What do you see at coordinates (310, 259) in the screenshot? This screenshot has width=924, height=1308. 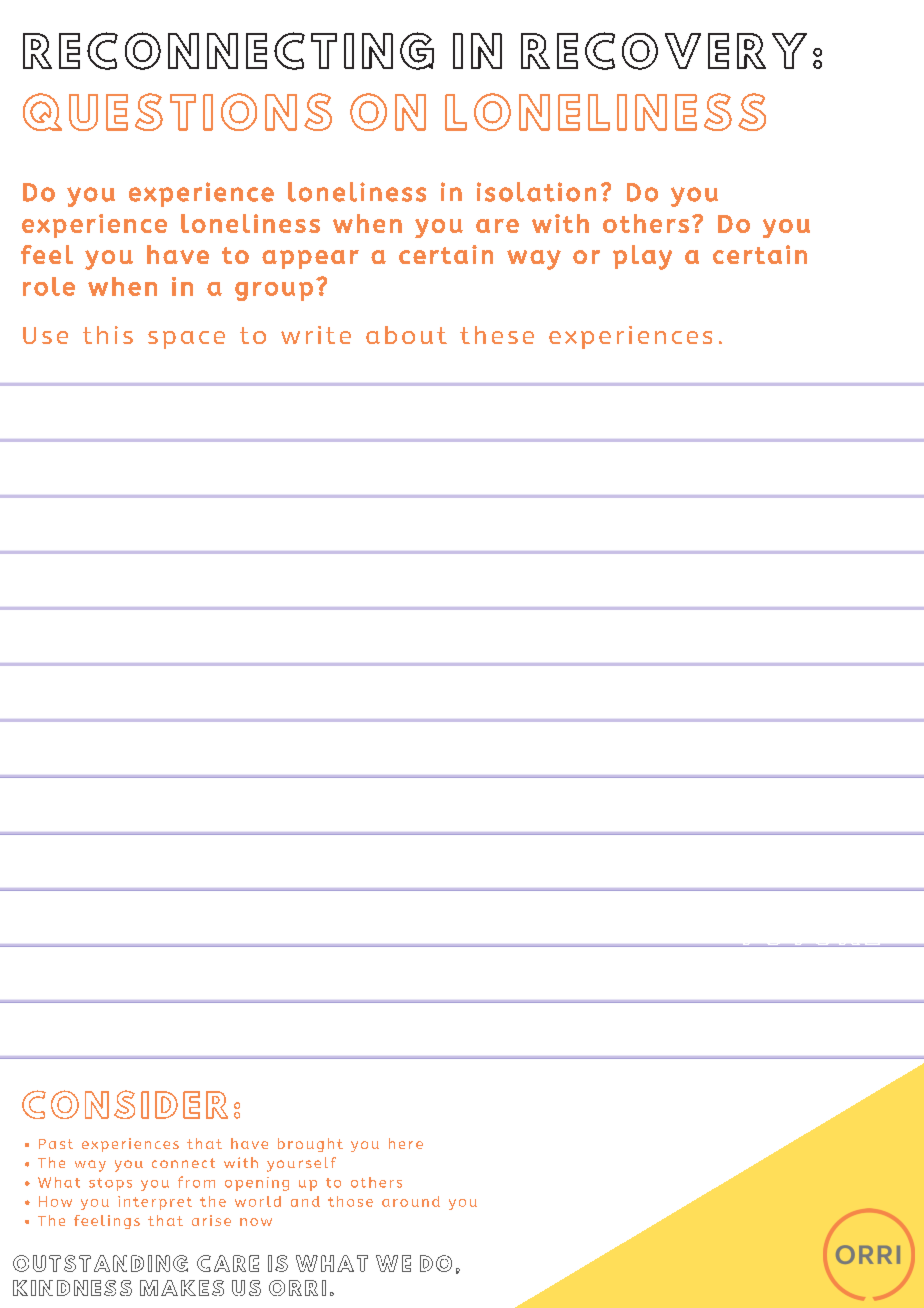 I see `appear` at bounding box center [310, 259].
